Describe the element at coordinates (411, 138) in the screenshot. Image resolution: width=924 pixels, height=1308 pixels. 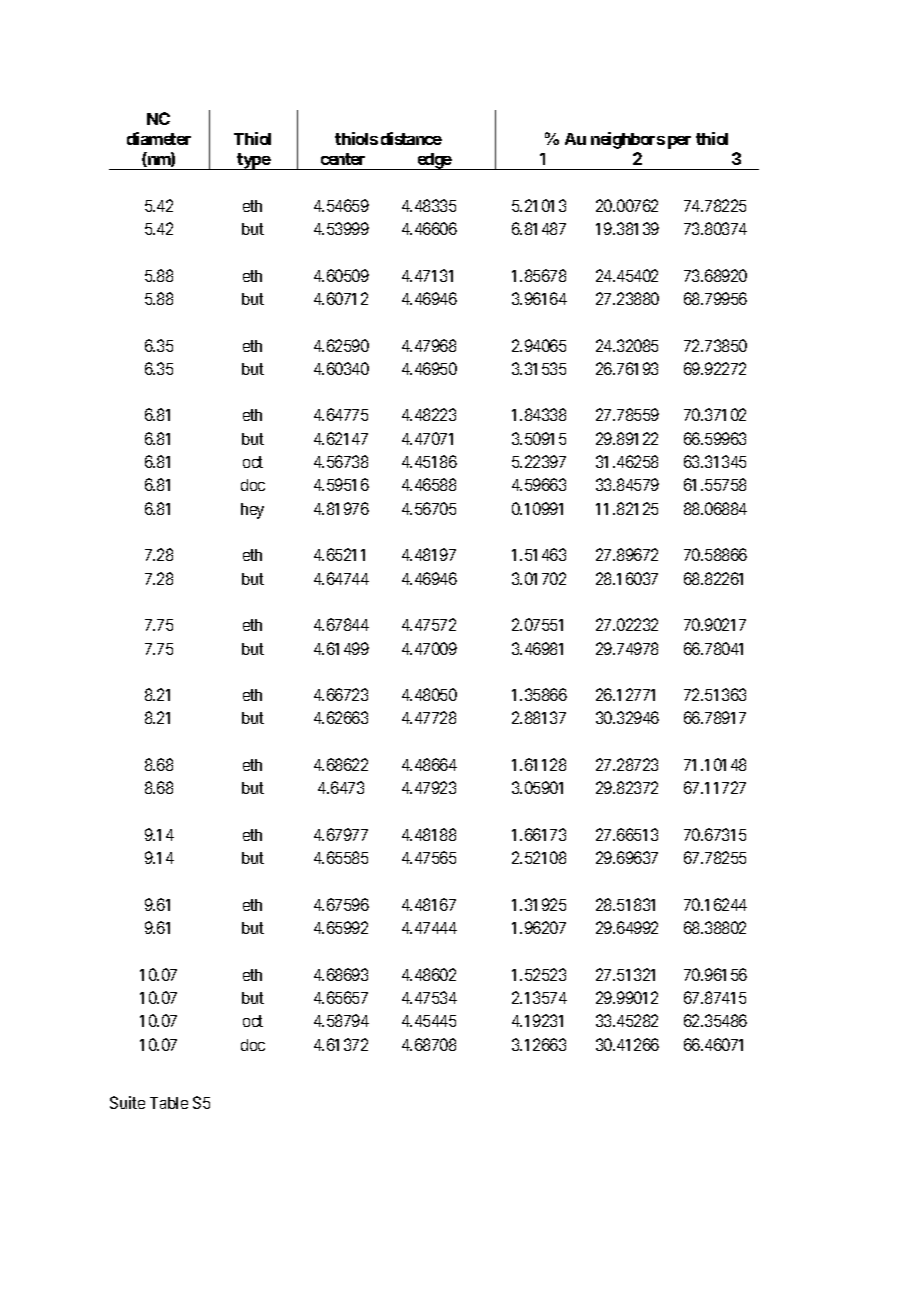
I see `distance` at that location.
